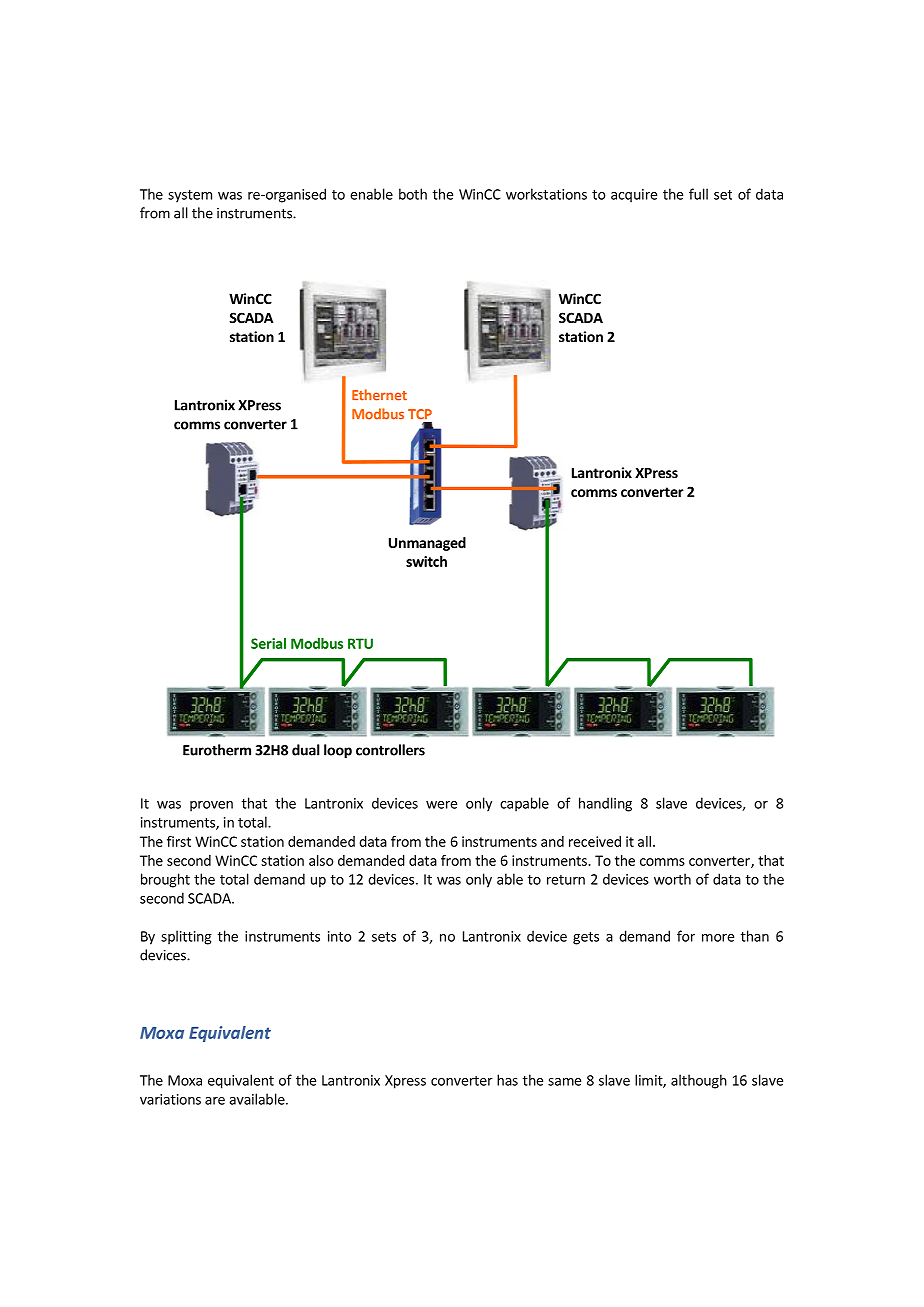 The height and width of the page is (1307, 924). Describe the element at coordinates (441, 805) in the page. I see `were` at that location.
